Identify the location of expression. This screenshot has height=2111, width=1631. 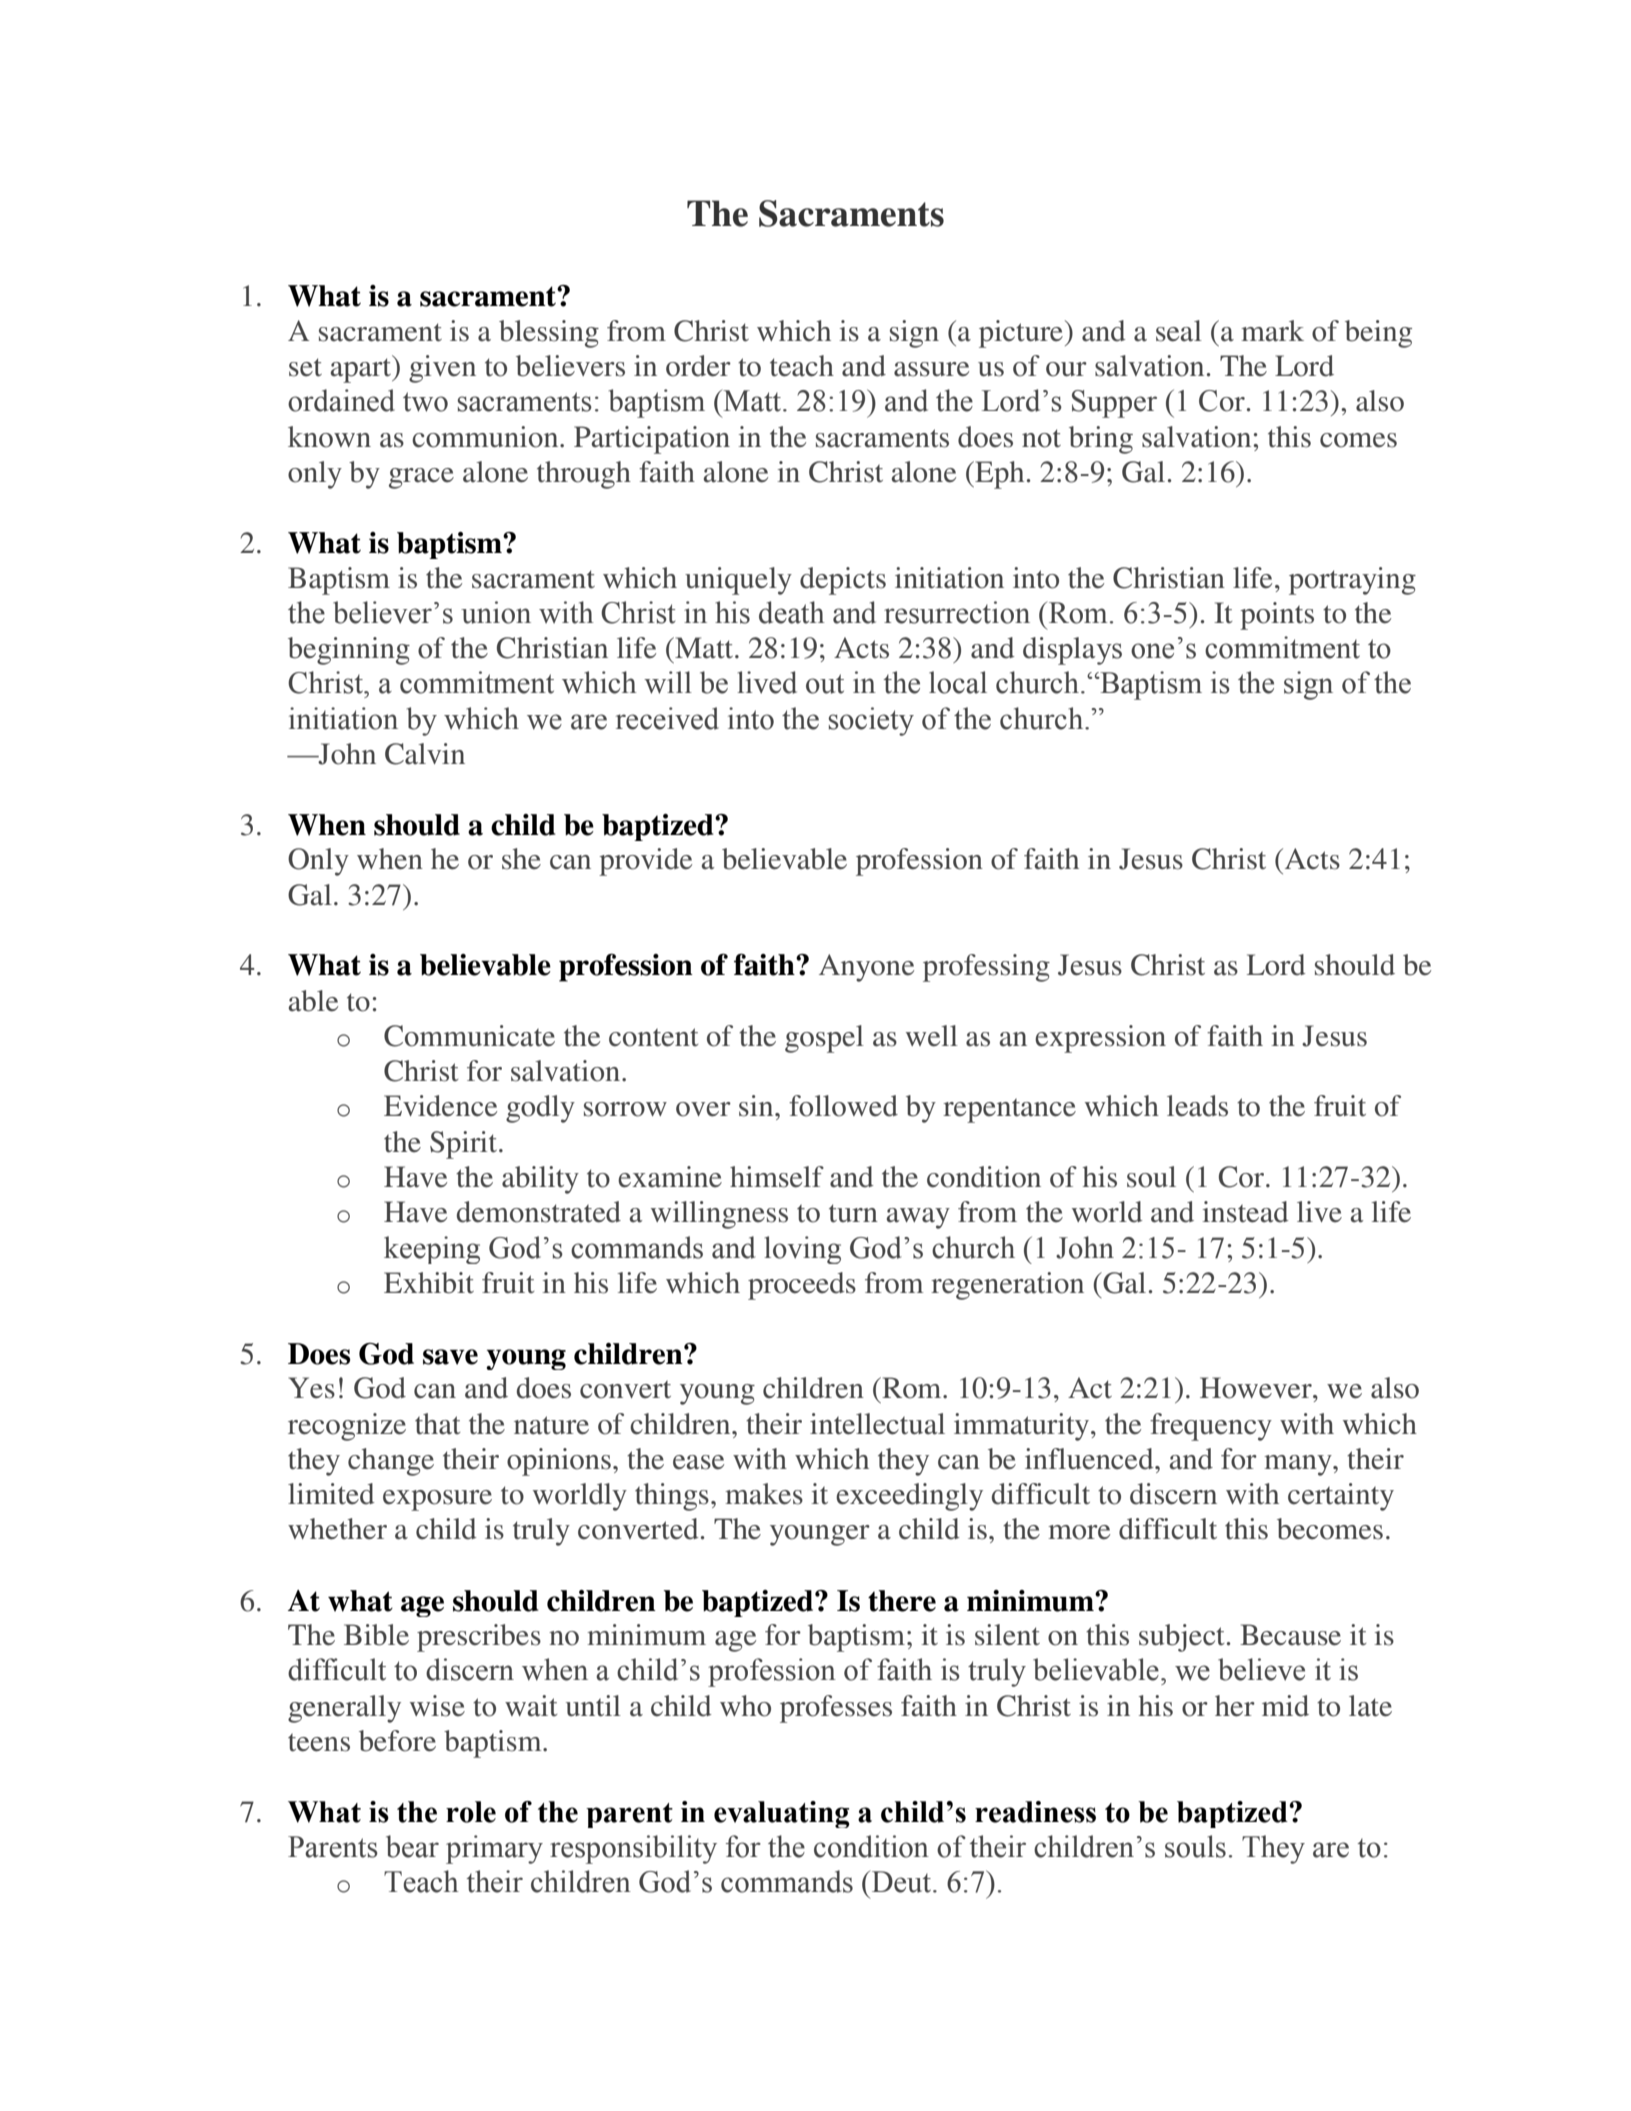
(1100, 1039).
